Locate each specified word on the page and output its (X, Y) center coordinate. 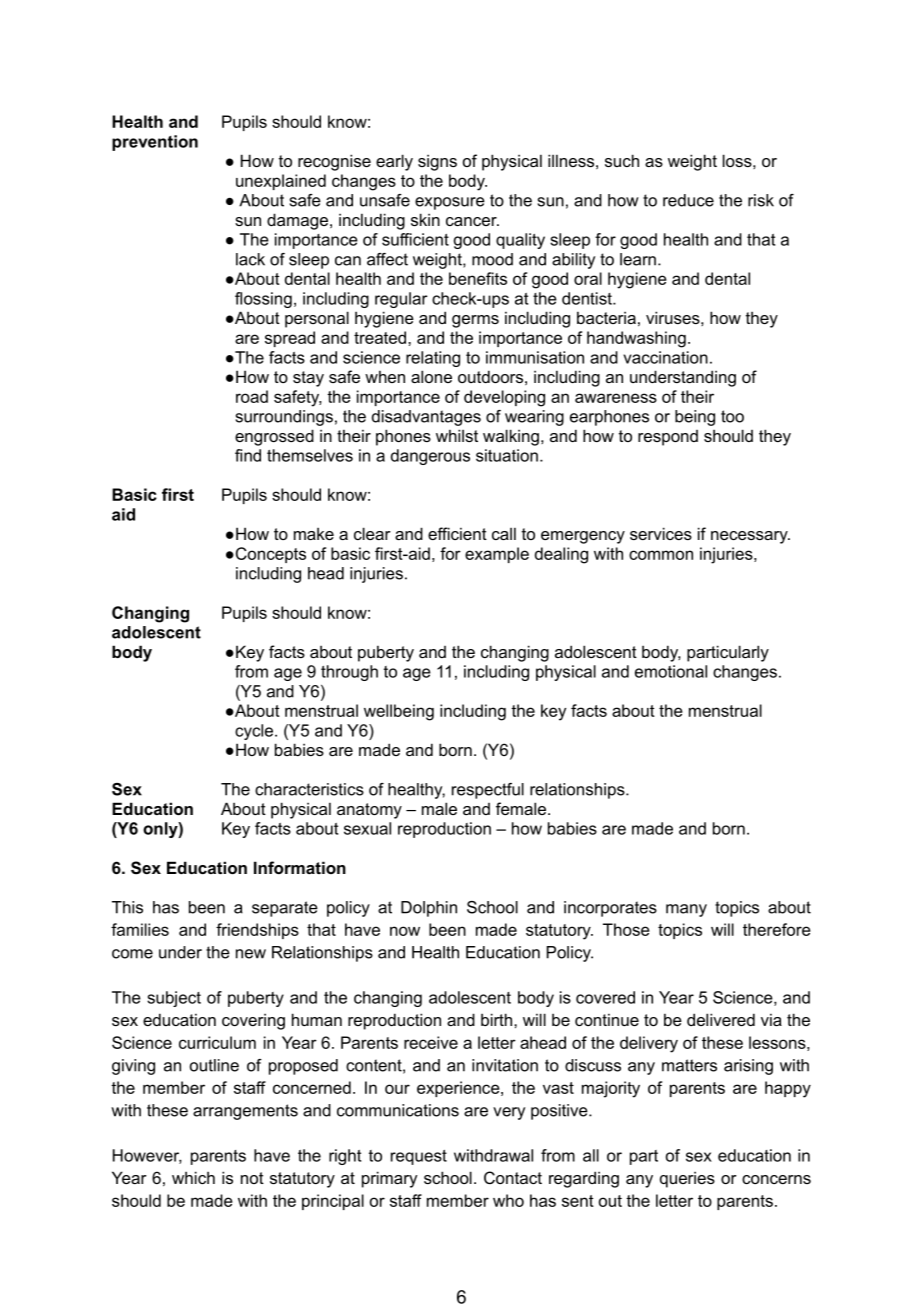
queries (687, 1179)
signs (437, 162)
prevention (155, 143)
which (193, 1177)
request (419, 1157)
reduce (688, 200)
